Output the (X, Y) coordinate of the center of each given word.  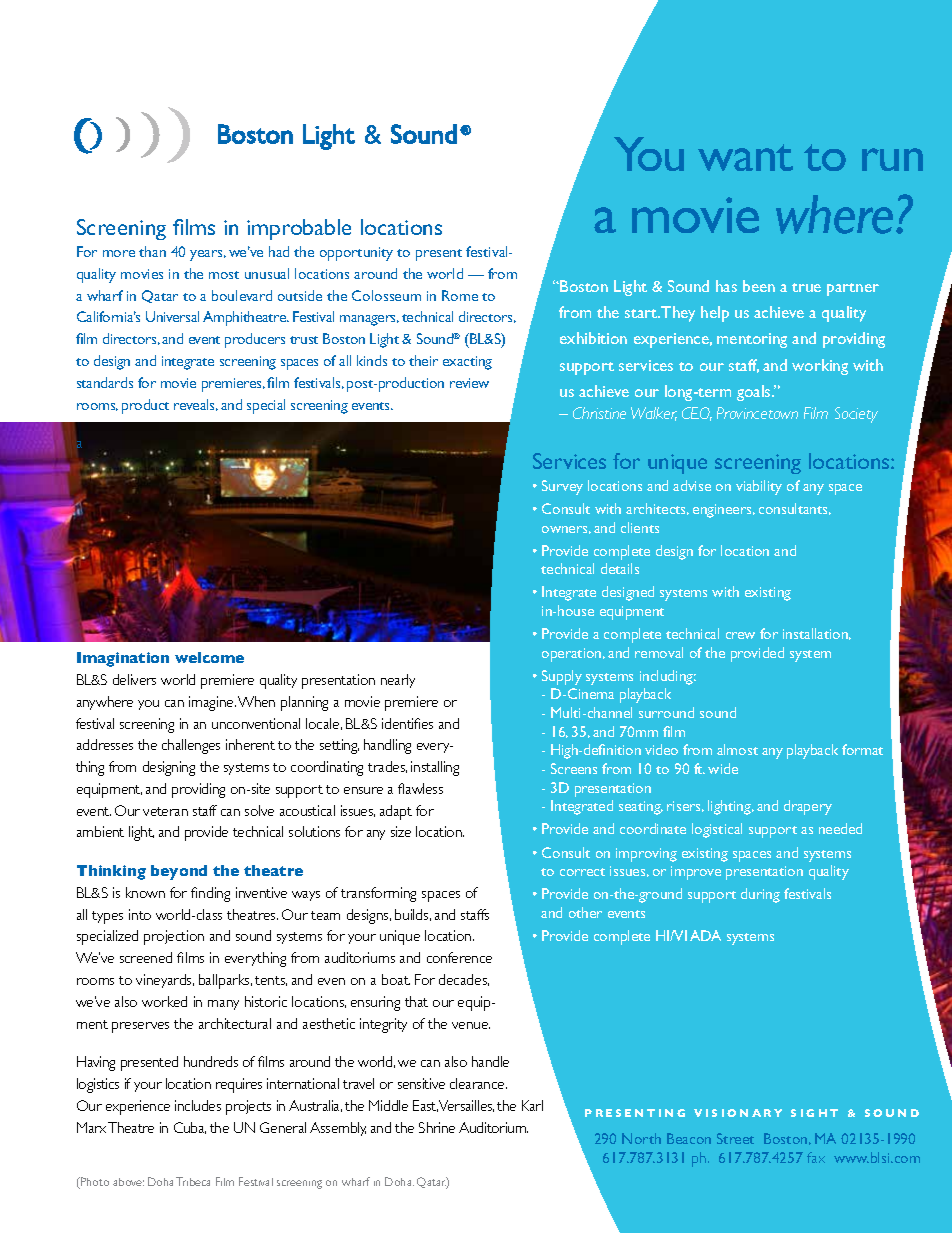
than (152, 251)
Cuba (190, 1128)
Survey (562, 487)
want (745, 157)
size (401, 831)
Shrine (437, 1127)
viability (759, 487)
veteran (165, 811)
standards (105, 382)
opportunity (356, 254)
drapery (808, 807)
